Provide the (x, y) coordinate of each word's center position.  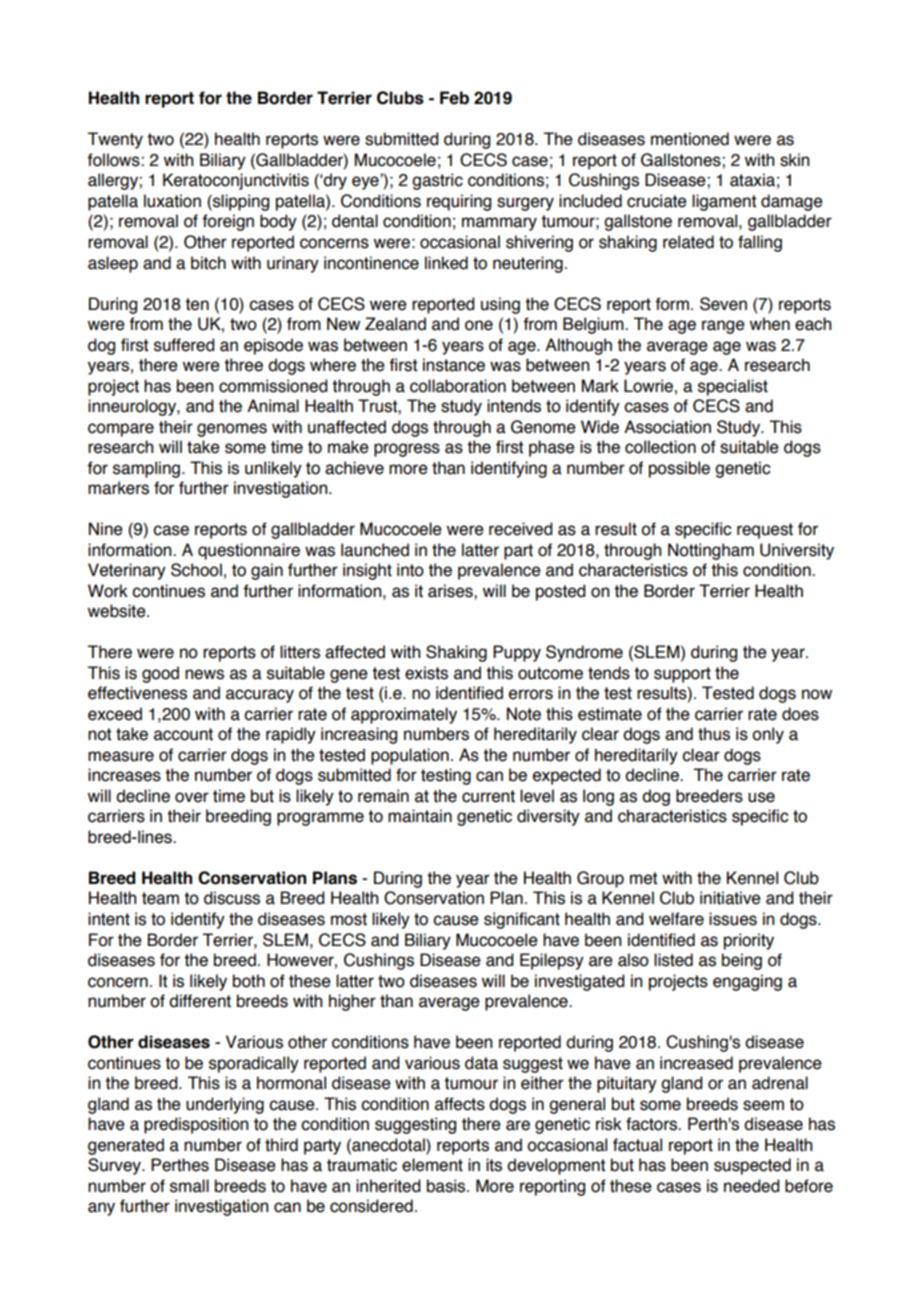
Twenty (115, 140)
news (204, 674)
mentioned (690, 139)
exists (426, 673)
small (189, 1186)
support (682, 675)
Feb (454, 98)
